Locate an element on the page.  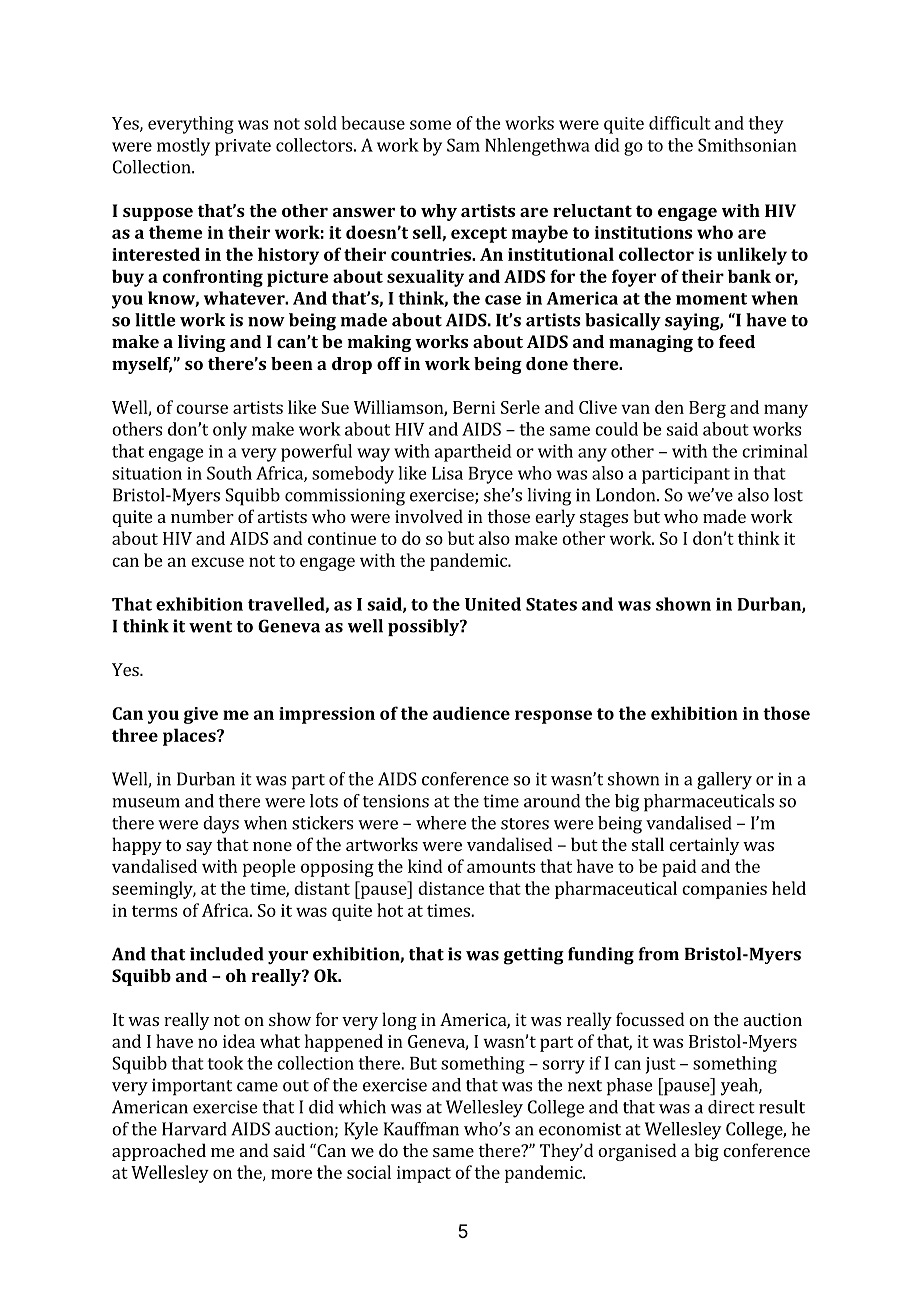
United is located at coordinates (493, 604).
